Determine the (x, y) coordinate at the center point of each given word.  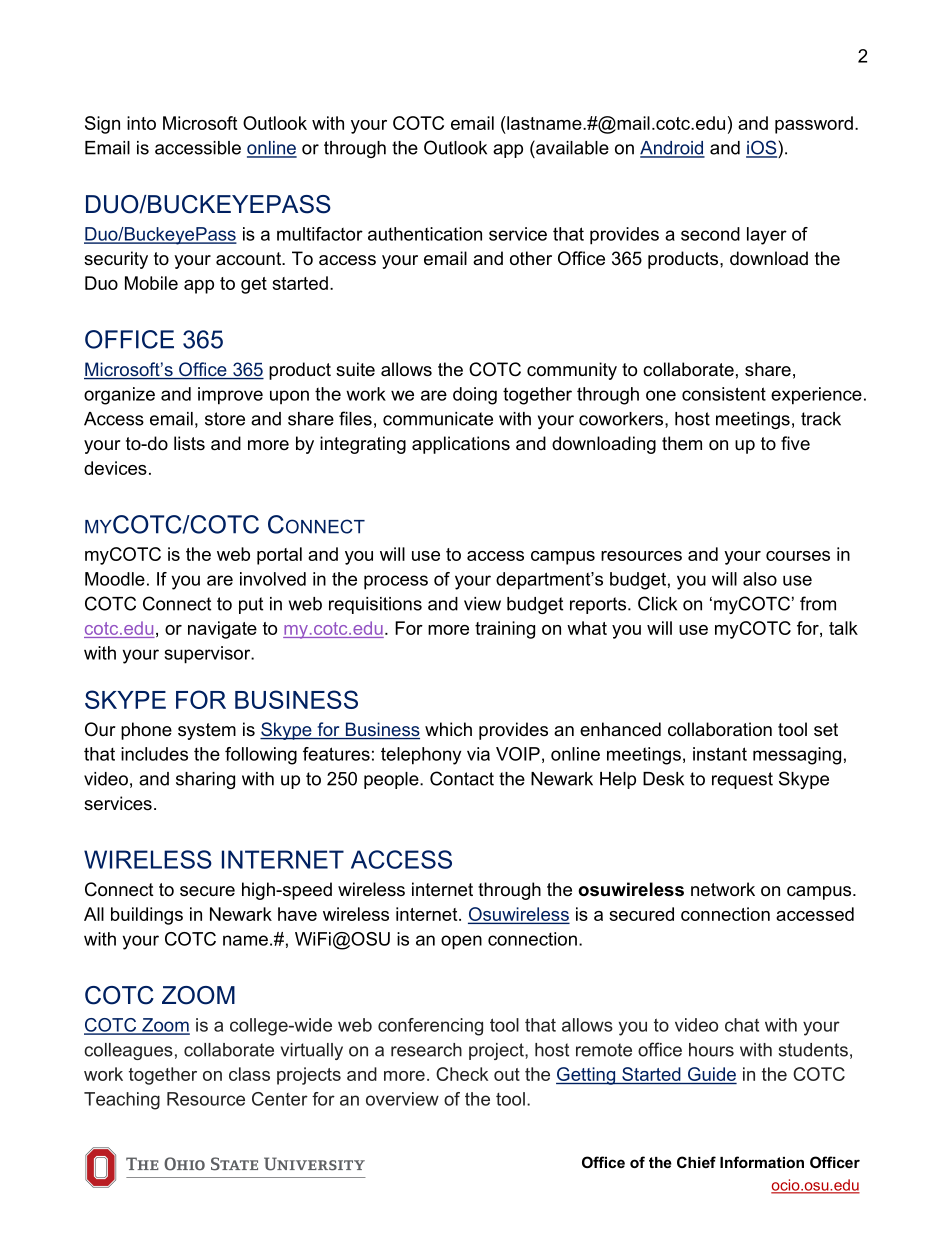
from (818, 603)
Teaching (122, 1101)
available (571, 147)
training (505, 630)
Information (762, 1162)
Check (462, 1074)
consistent (724, 394)
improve (230, 396)
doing (475, 396)
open (461, 942)
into (141, 123)
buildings (147, 916)
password (814, 125)
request (742, 780)
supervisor (209, 655)
